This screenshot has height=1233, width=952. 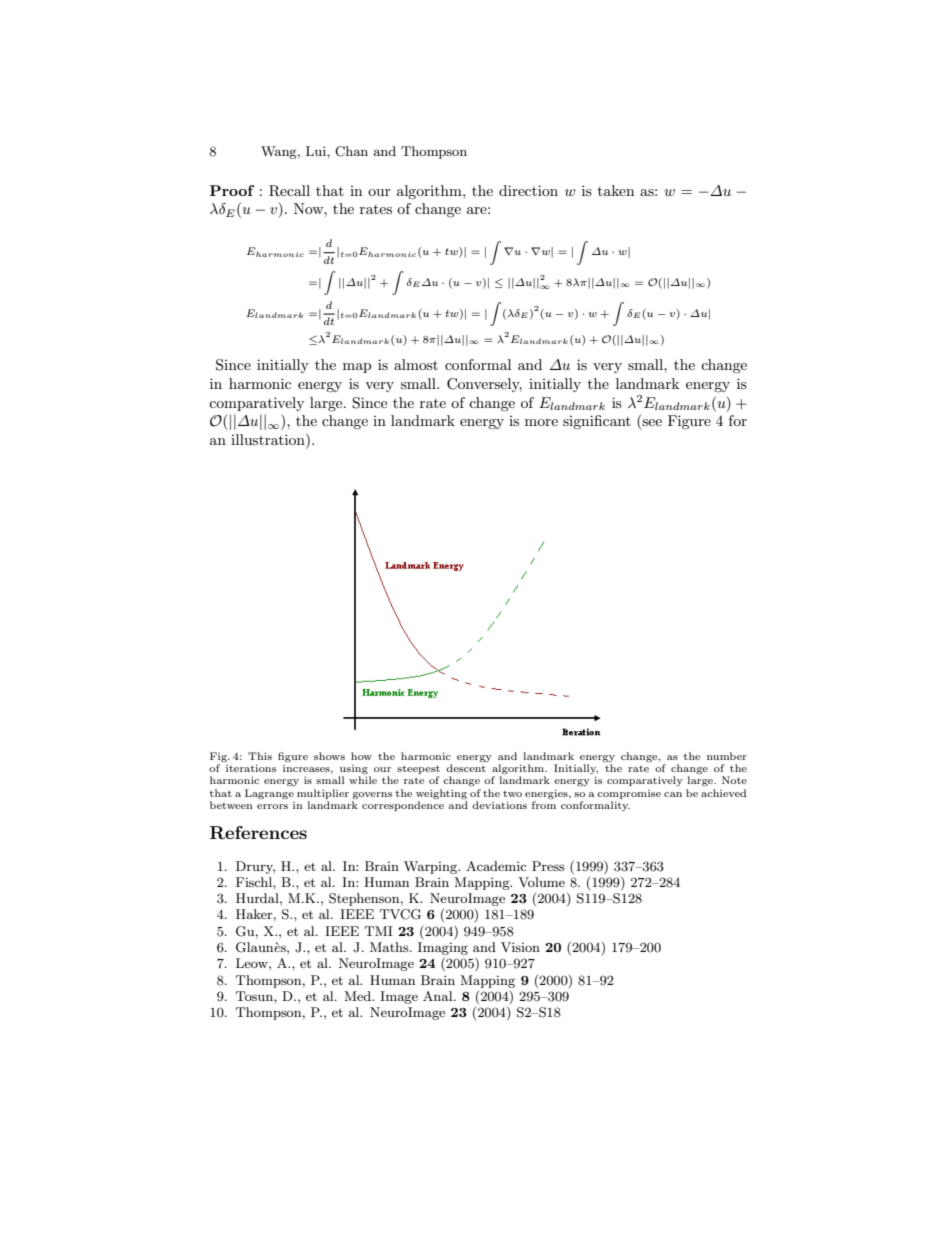 I want to click on taken, so click(x=616, y=190).
